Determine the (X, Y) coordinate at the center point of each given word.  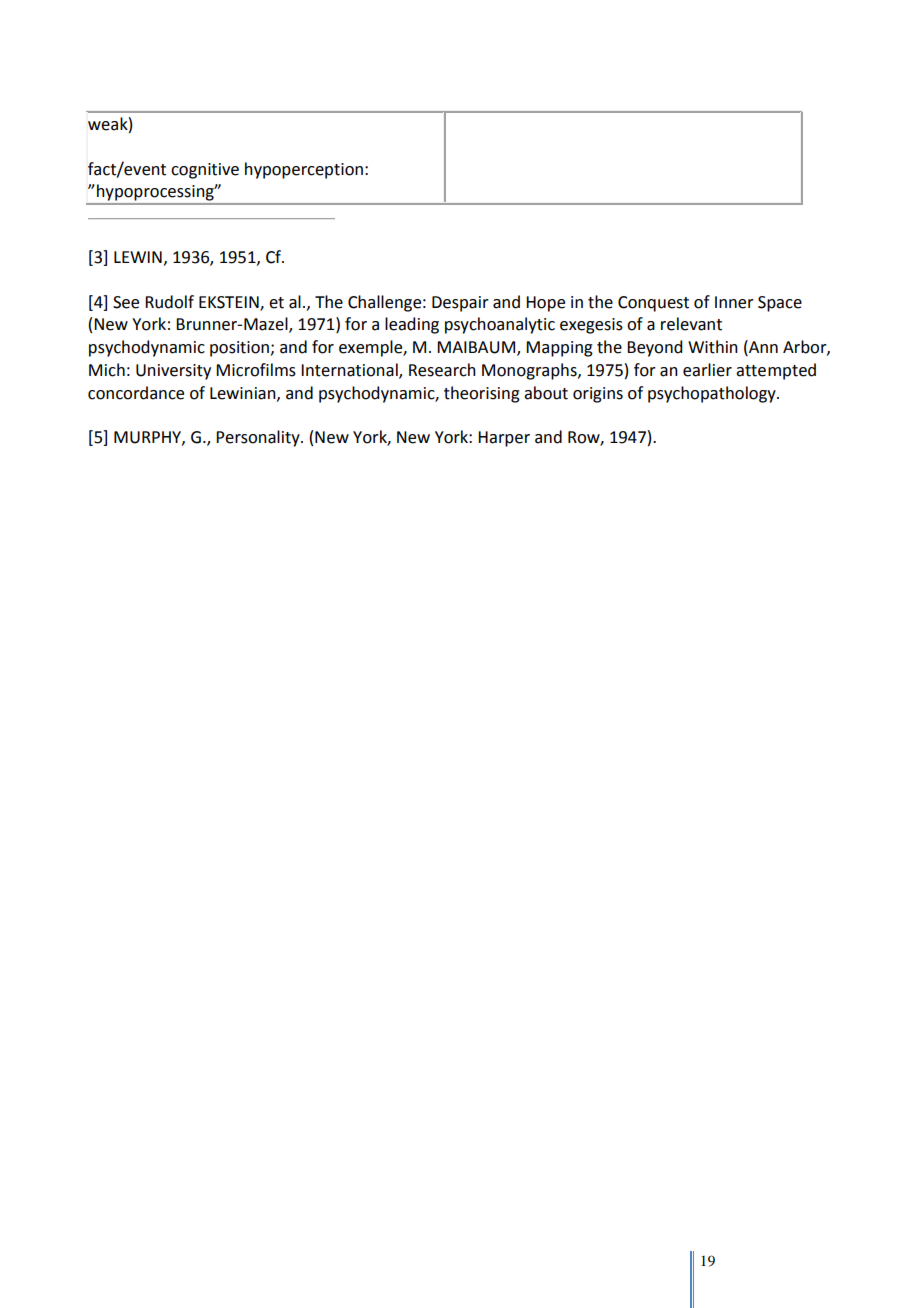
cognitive (205, 171)
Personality (259, 438)
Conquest (653, 304)
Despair (460, 304)
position (240, 349)
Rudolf (169, 302)
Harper (504, 439)
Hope (545, 304)
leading (412, 325)
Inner (734, 302)
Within (713, 347)
